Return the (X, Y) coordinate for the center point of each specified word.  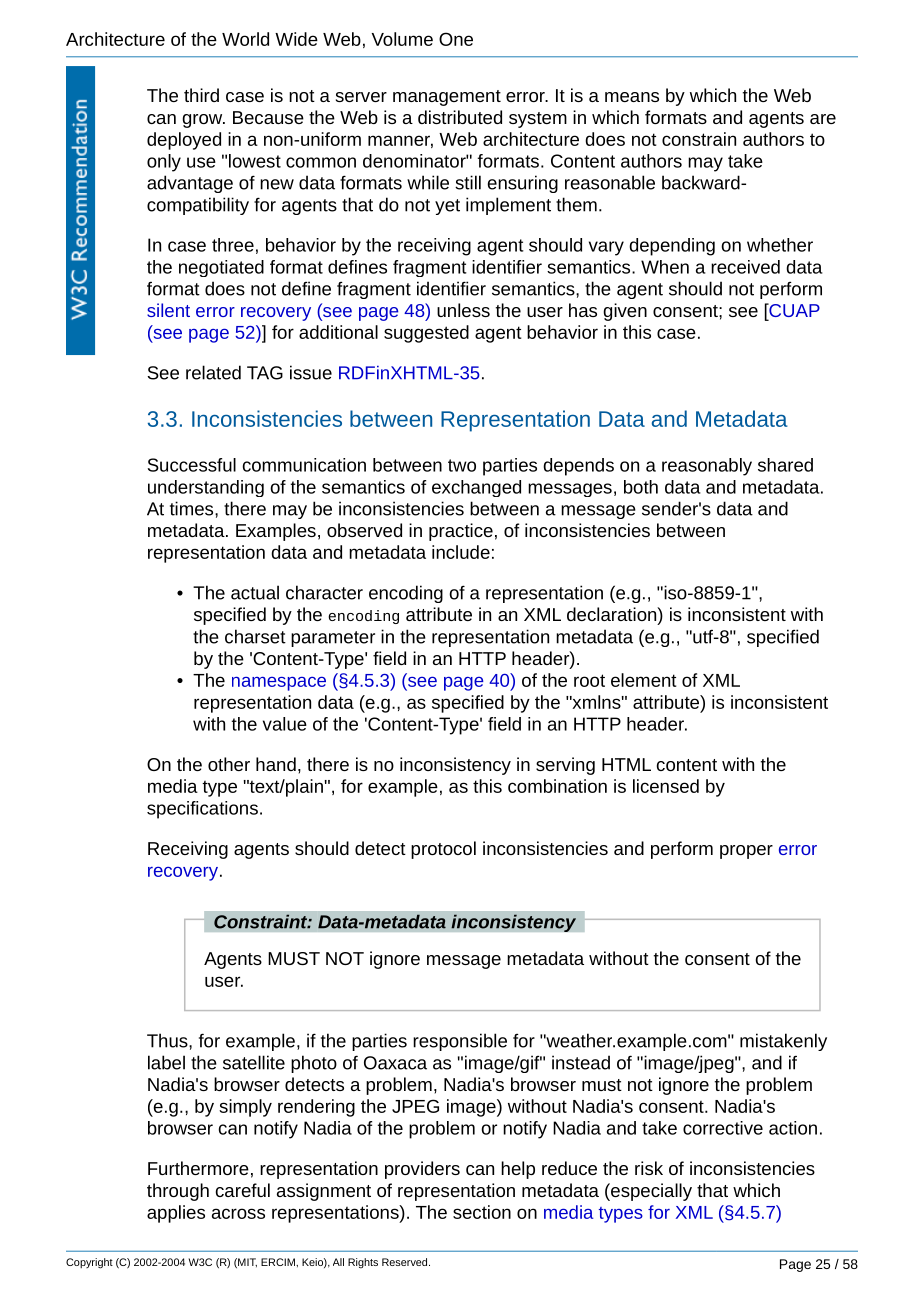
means (632, 97)
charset (255, 636)
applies (176, 1214)
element (644, 680)
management (447, 98)
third (201, 95)
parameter (333, 639)
